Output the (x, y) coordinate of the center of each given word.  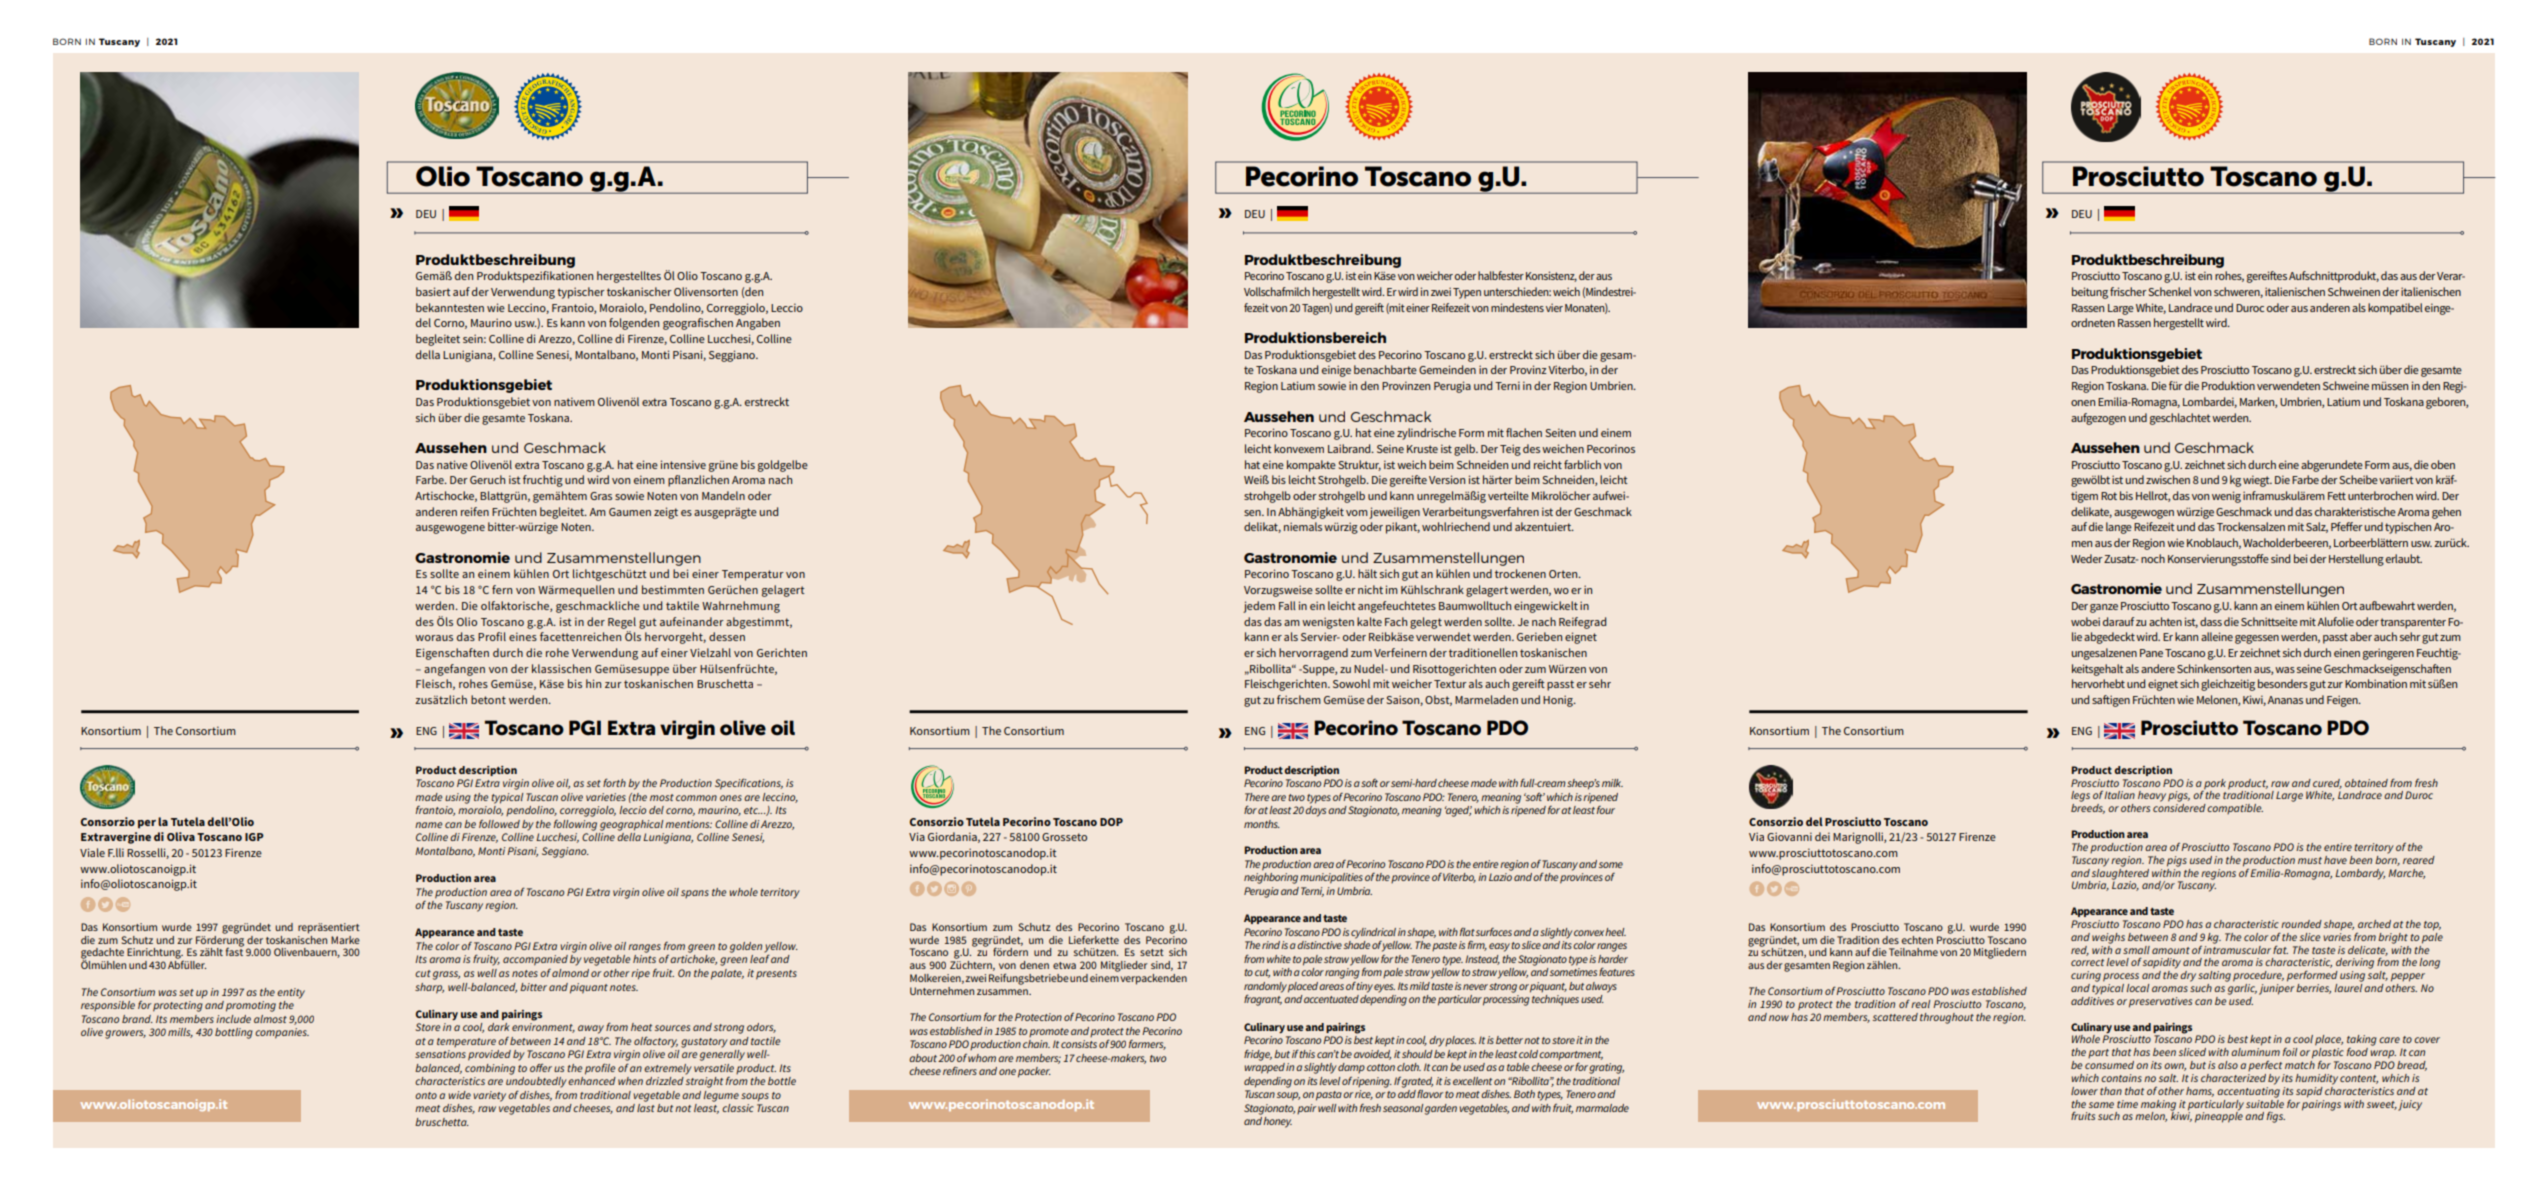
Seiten (1561, 432)
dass (2211, 621)
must (2310, 860)
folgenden (634, 324)
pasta (1329, 1096)
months (1262, 824)
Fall (1287, 605)
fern (502, 589)
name (428, 825)
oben (2443, 464)
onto (426, 1095)
